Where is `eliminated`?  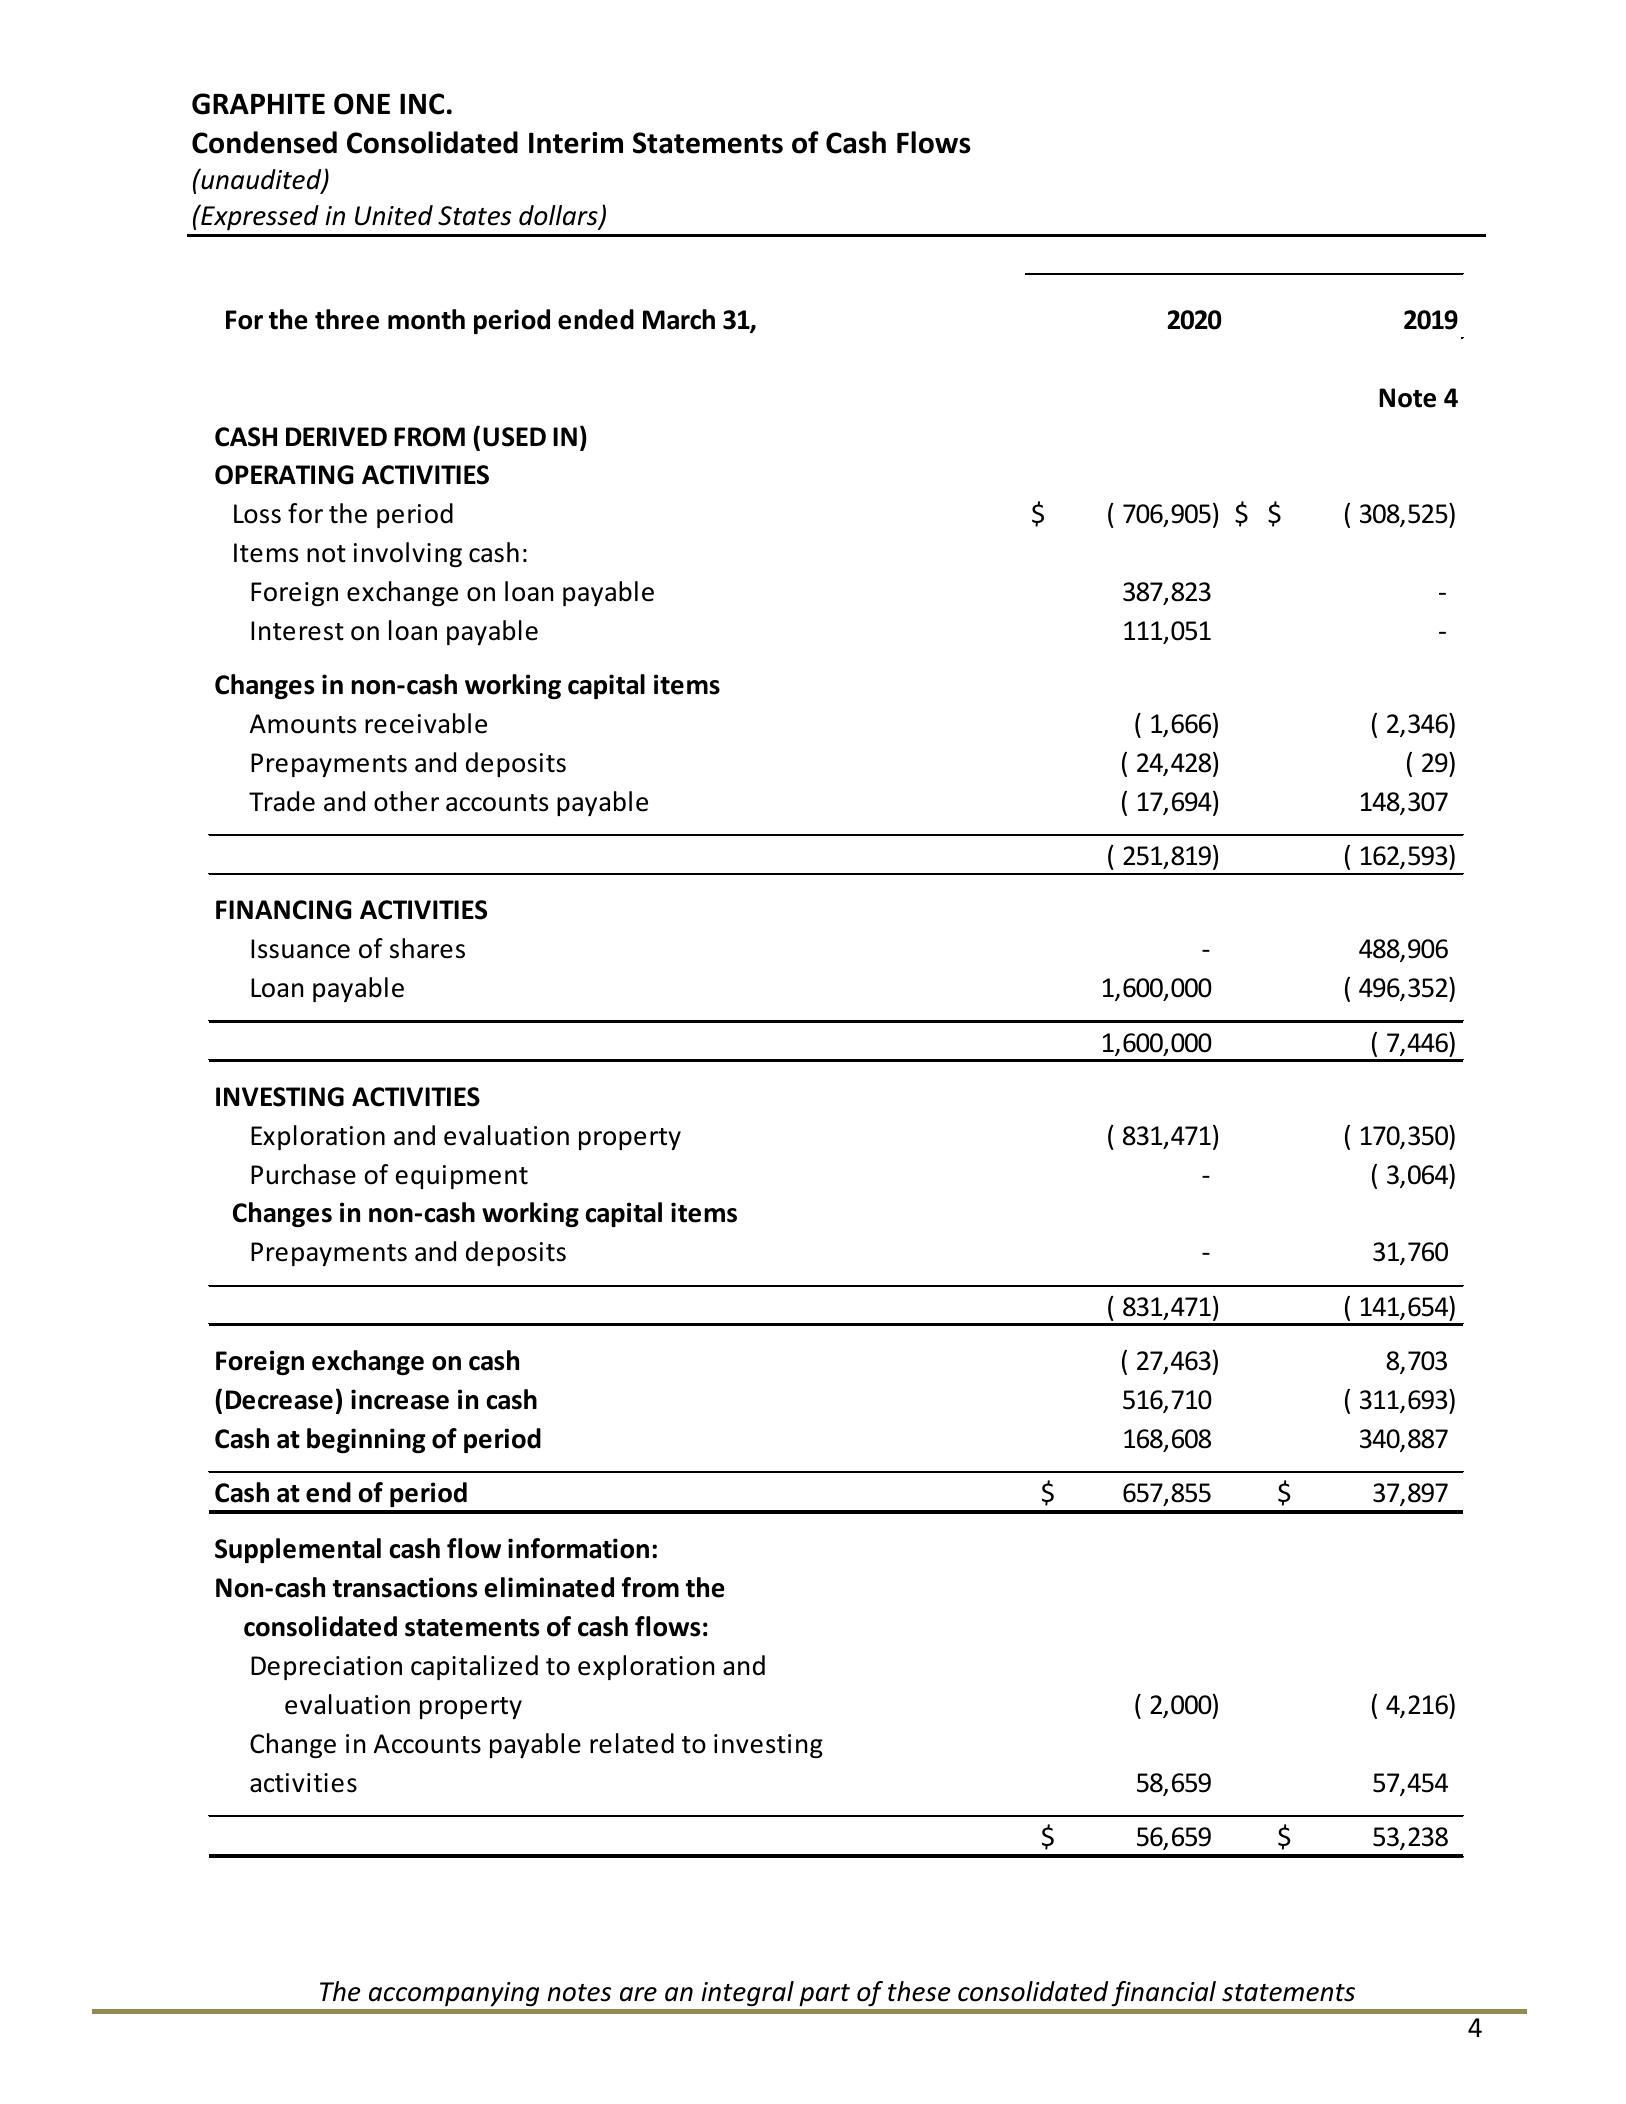 eliminated is located at coordinates (549, 1587).
